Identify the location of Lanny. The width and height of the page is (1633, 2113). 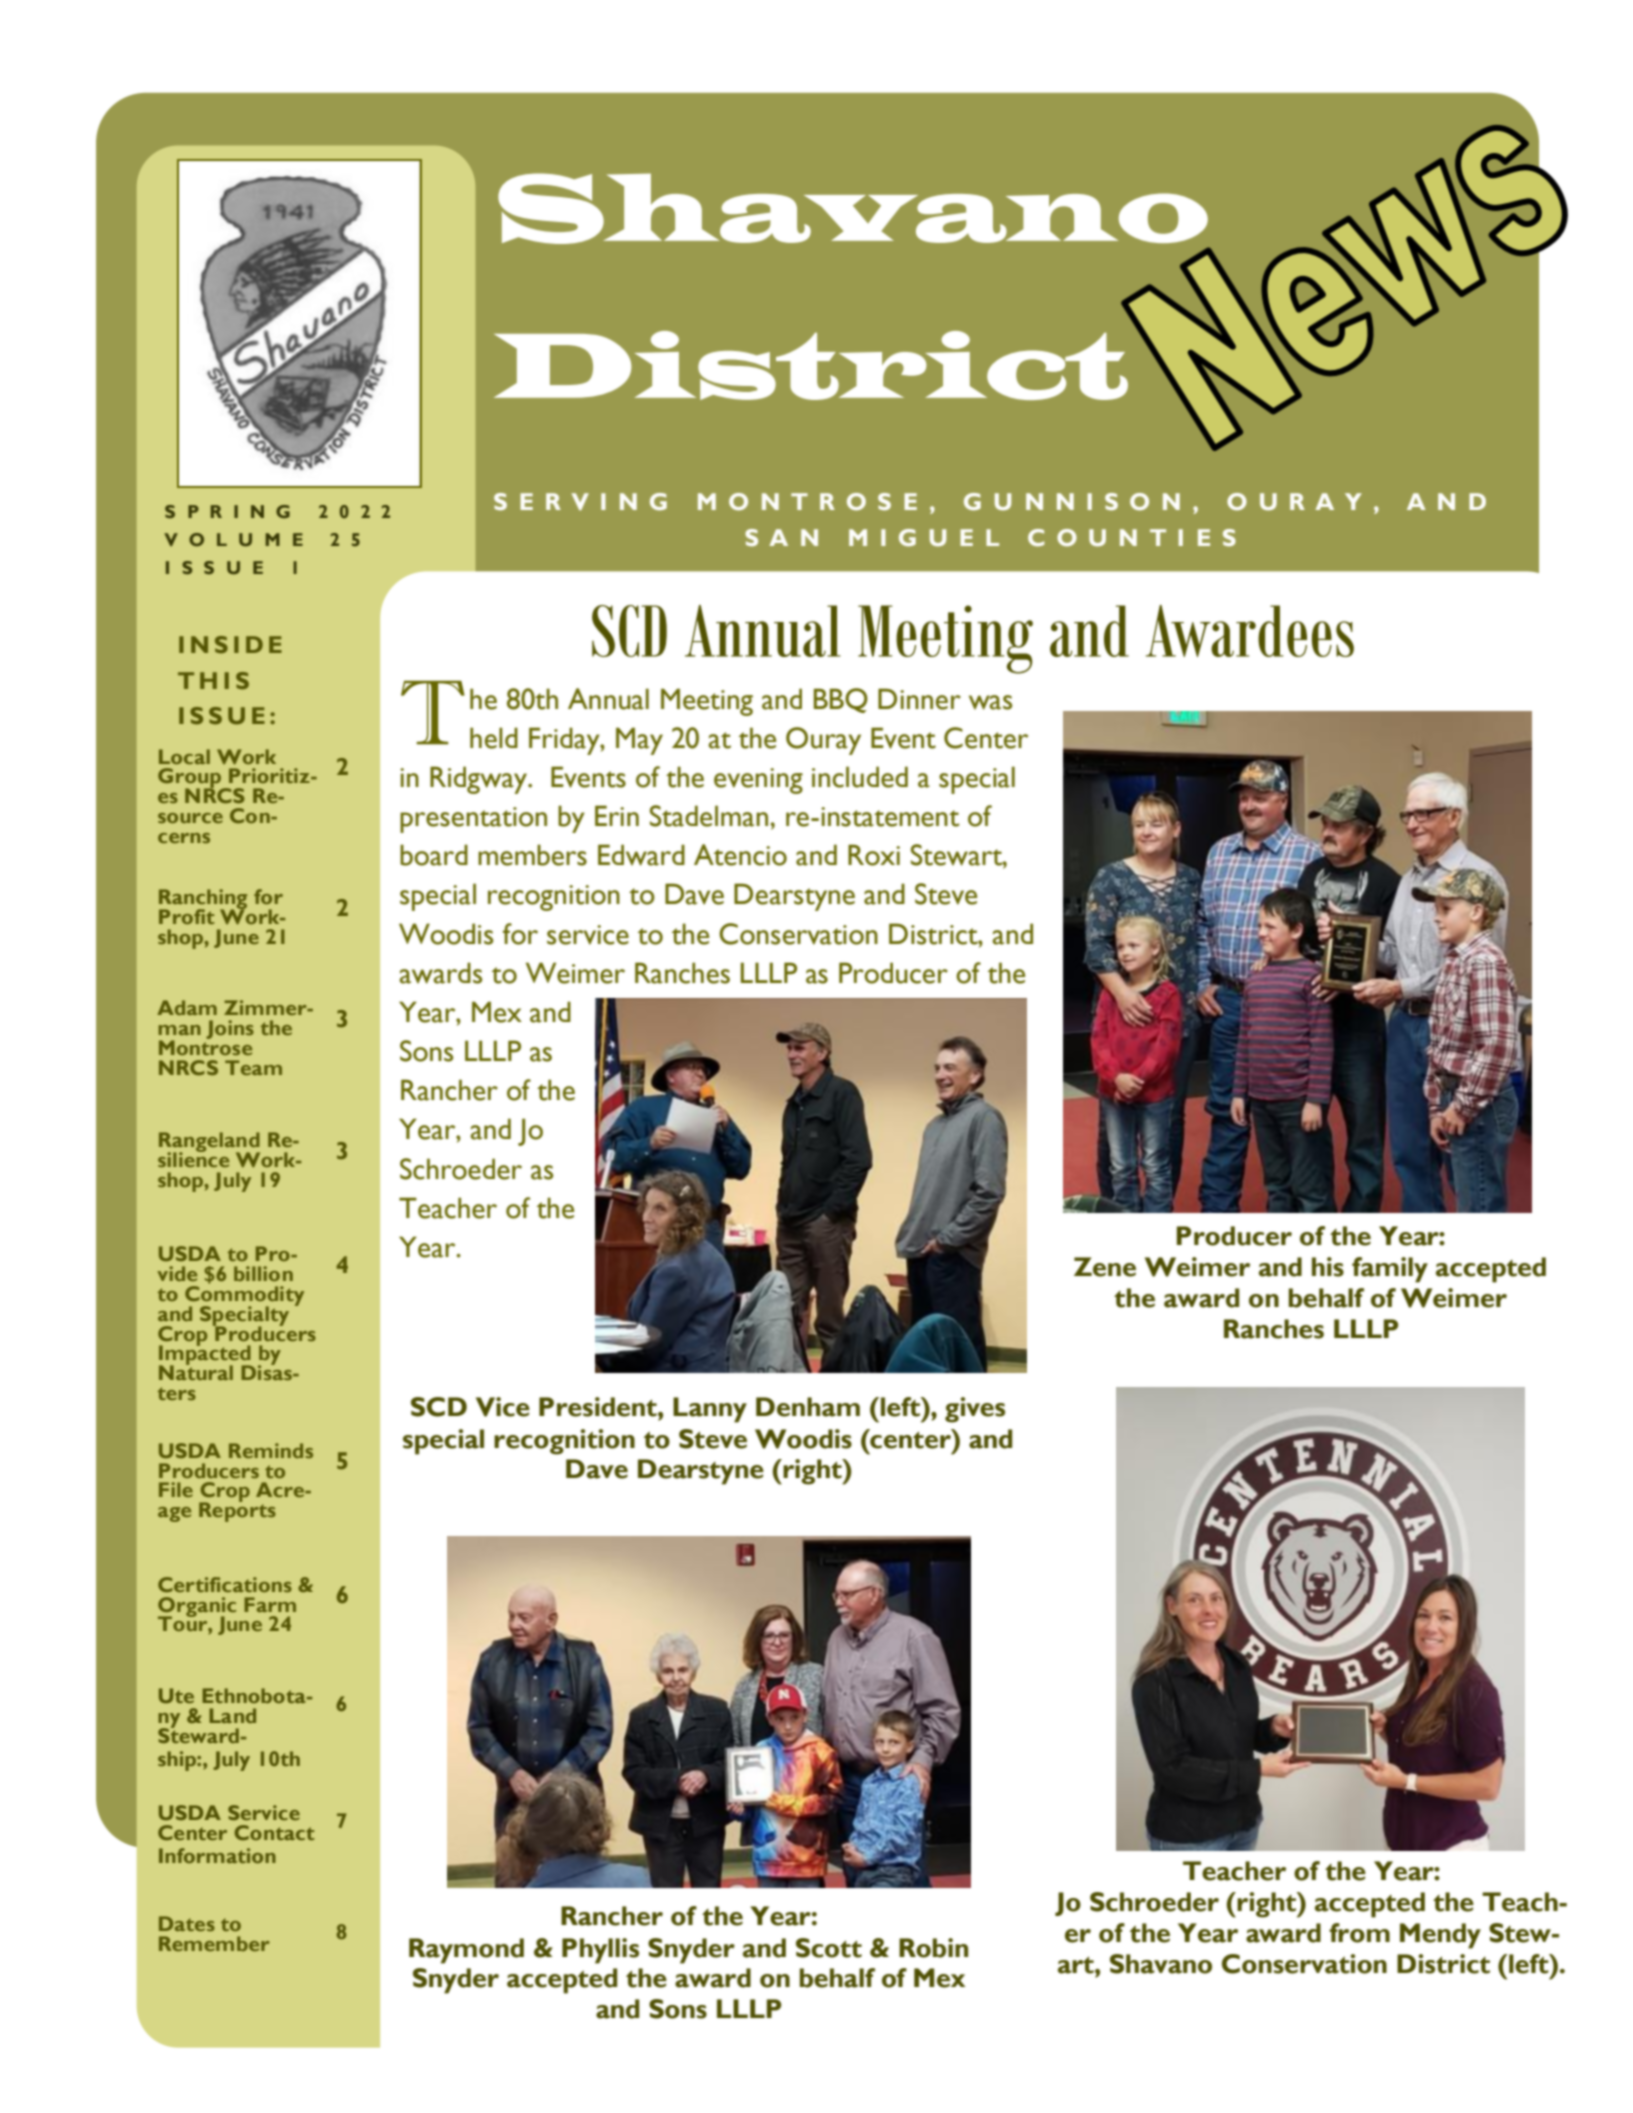
(710, 1410).
